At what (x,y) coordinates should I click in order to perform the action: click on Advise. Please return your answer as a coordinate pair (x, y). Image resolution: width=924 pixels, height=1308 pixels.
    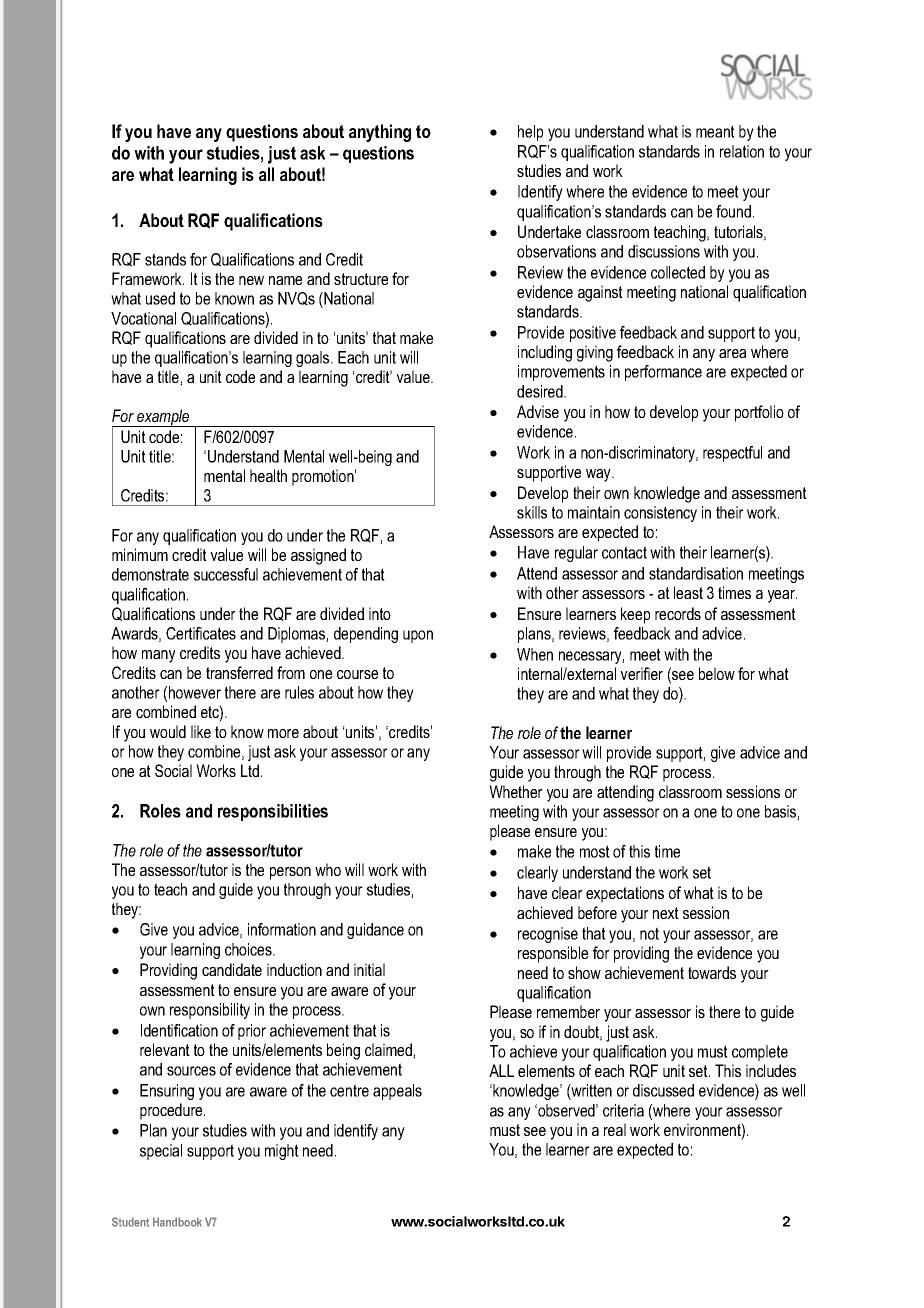
    Looking at the image, I should click on (538, 411).
